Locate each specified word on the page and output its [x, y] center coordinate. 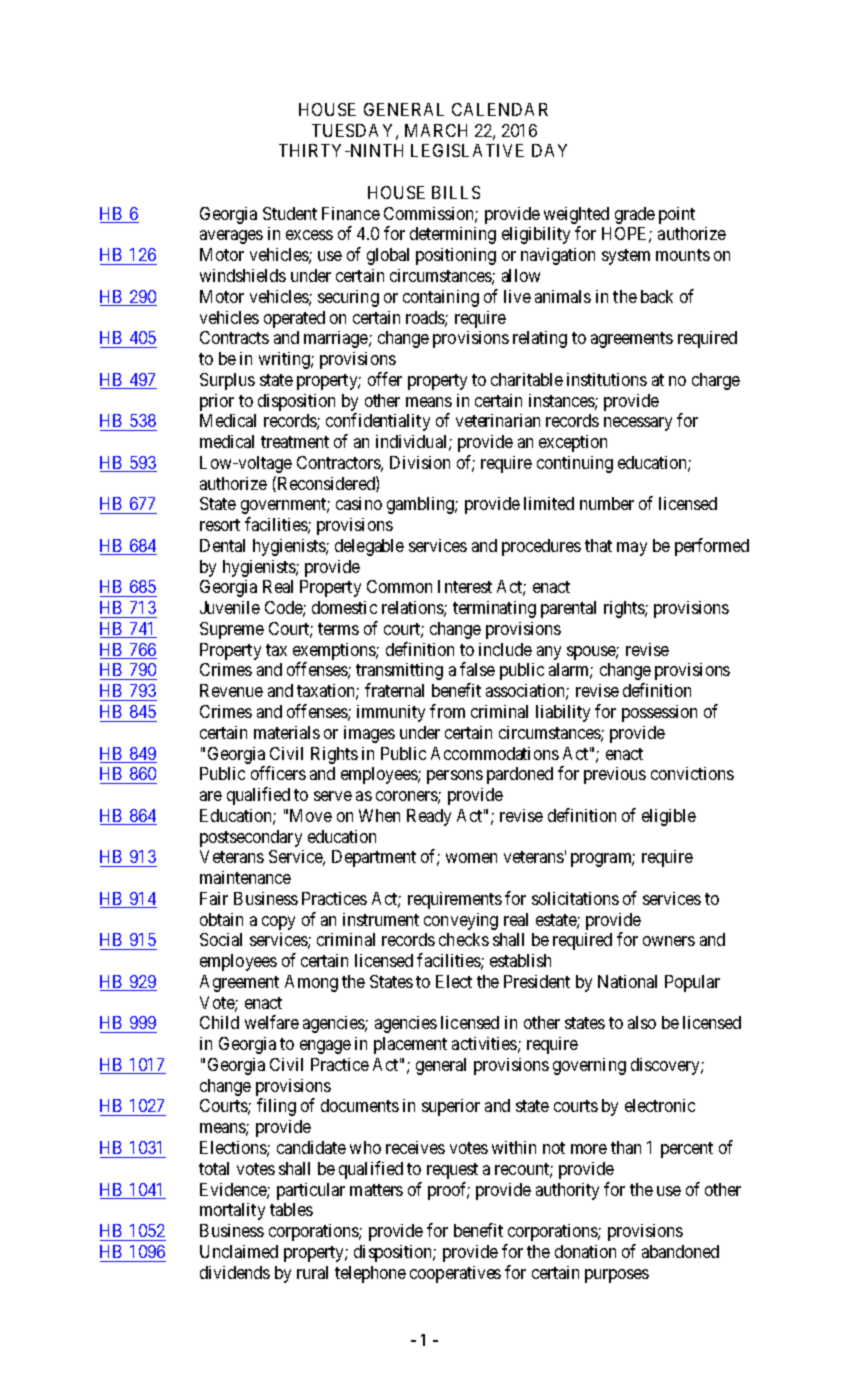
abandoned [680, 1251]
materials [287, 732]
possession [659, 713]
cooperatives [455, 1274]
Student [290, 213]
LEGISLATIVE [467, 150]
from [447, 711]
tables [291, 1209]
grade [635, 215]
